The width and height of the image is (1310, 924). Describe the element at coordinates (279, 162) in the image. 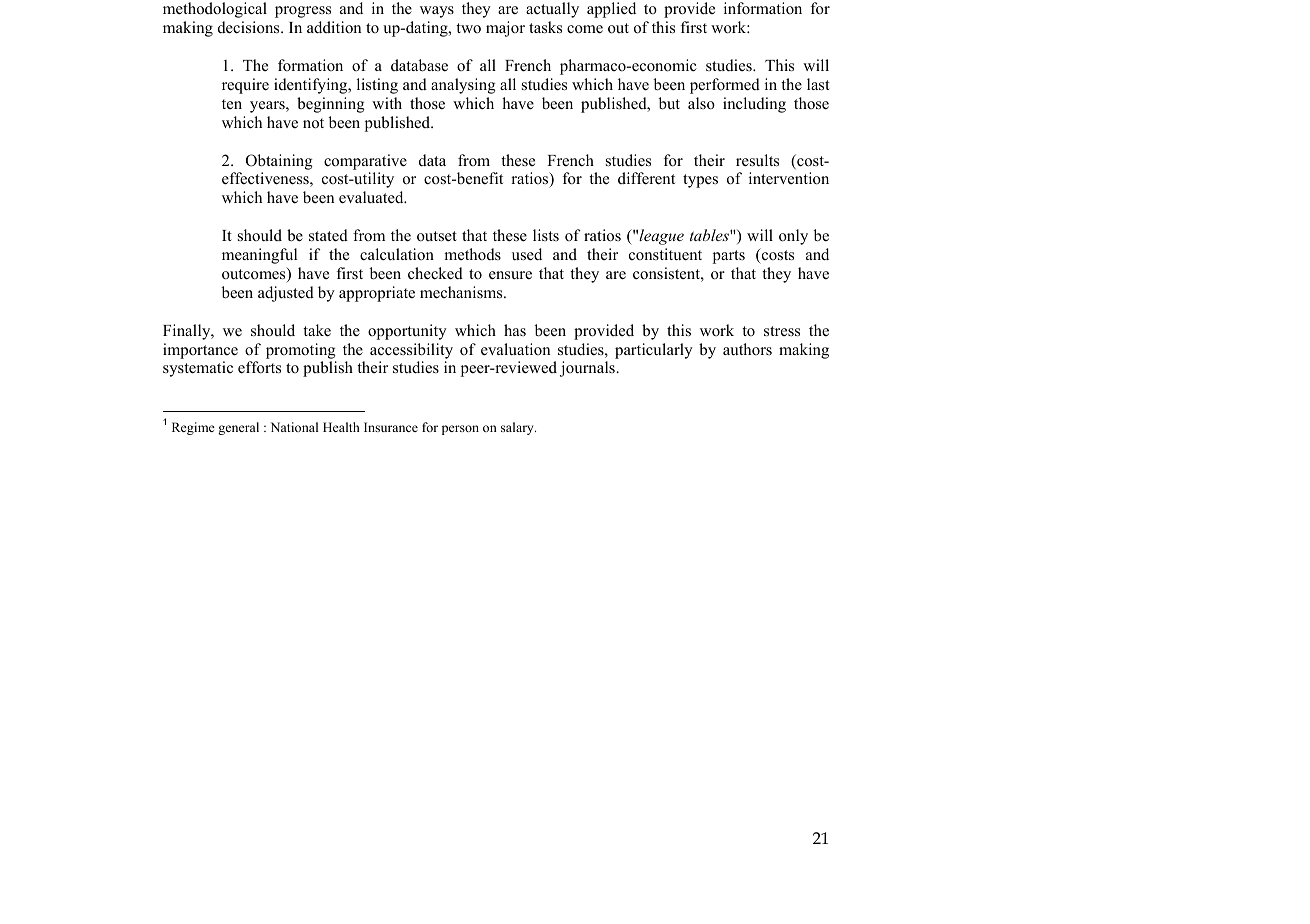

I see `Obtaining` at that location.
